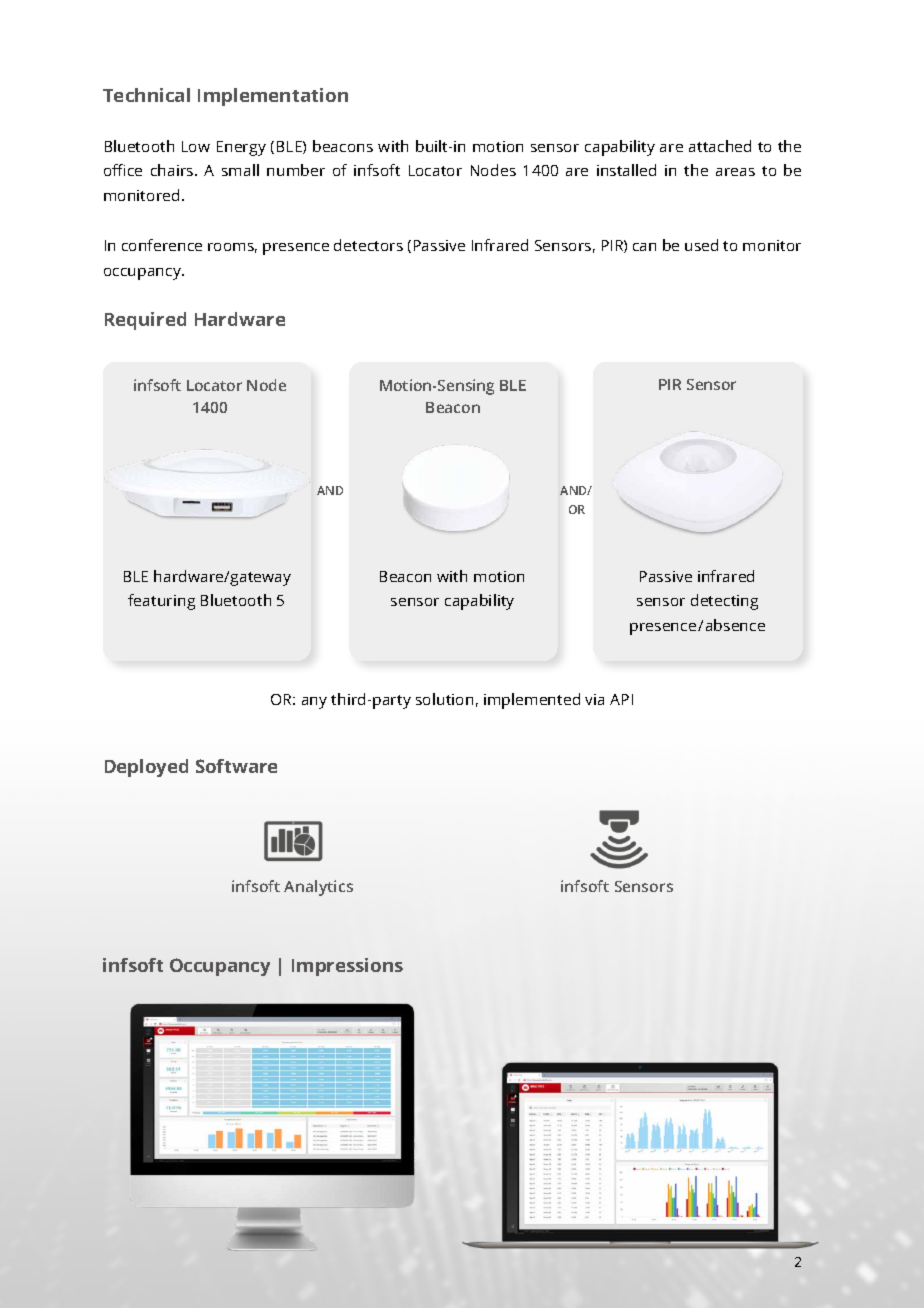 The height and width of the screenshot is (1308, 924). I want to click on Required, so click(145, 321).
